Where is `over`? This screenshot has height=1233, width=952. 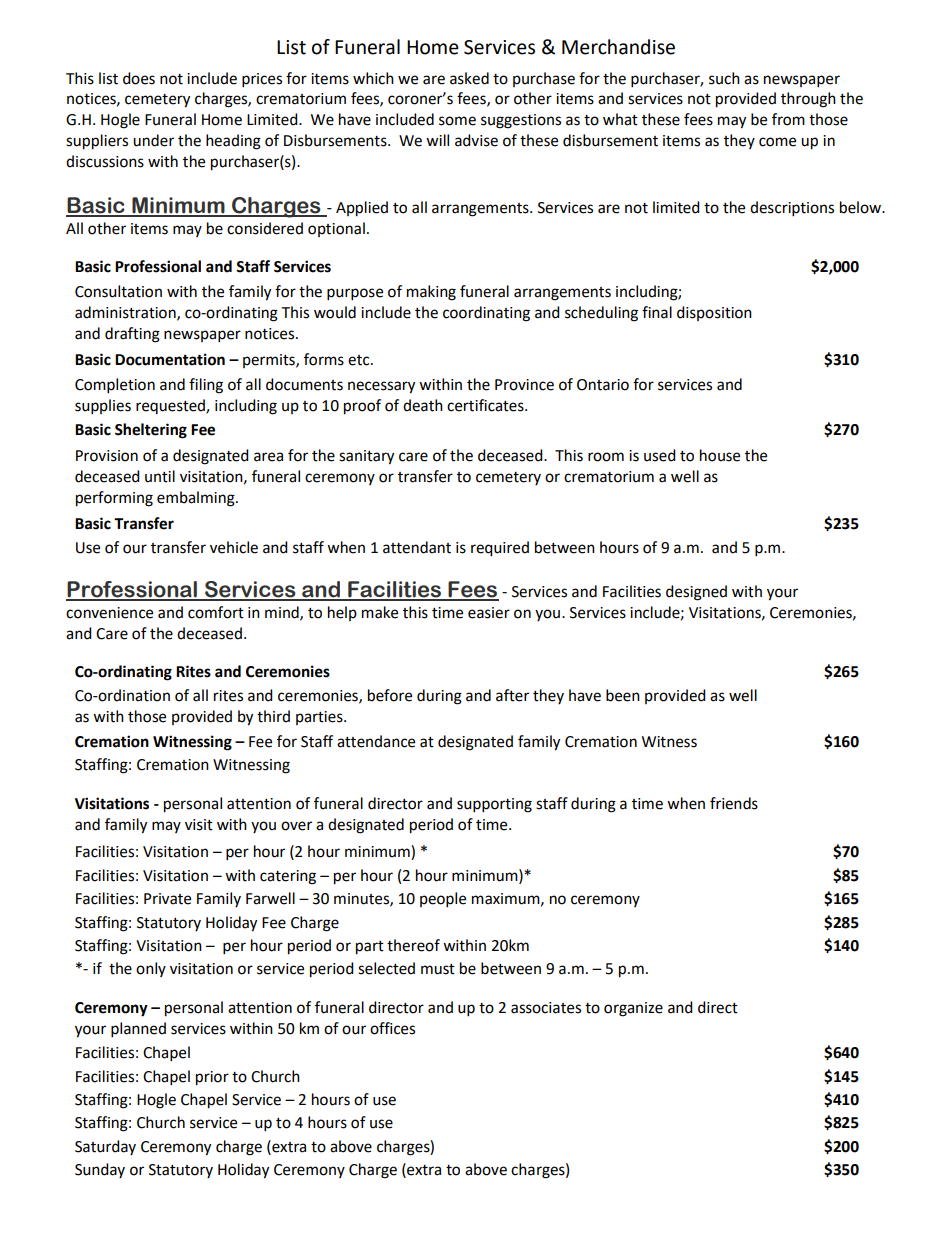 over is located at coordinates (296, 826).
